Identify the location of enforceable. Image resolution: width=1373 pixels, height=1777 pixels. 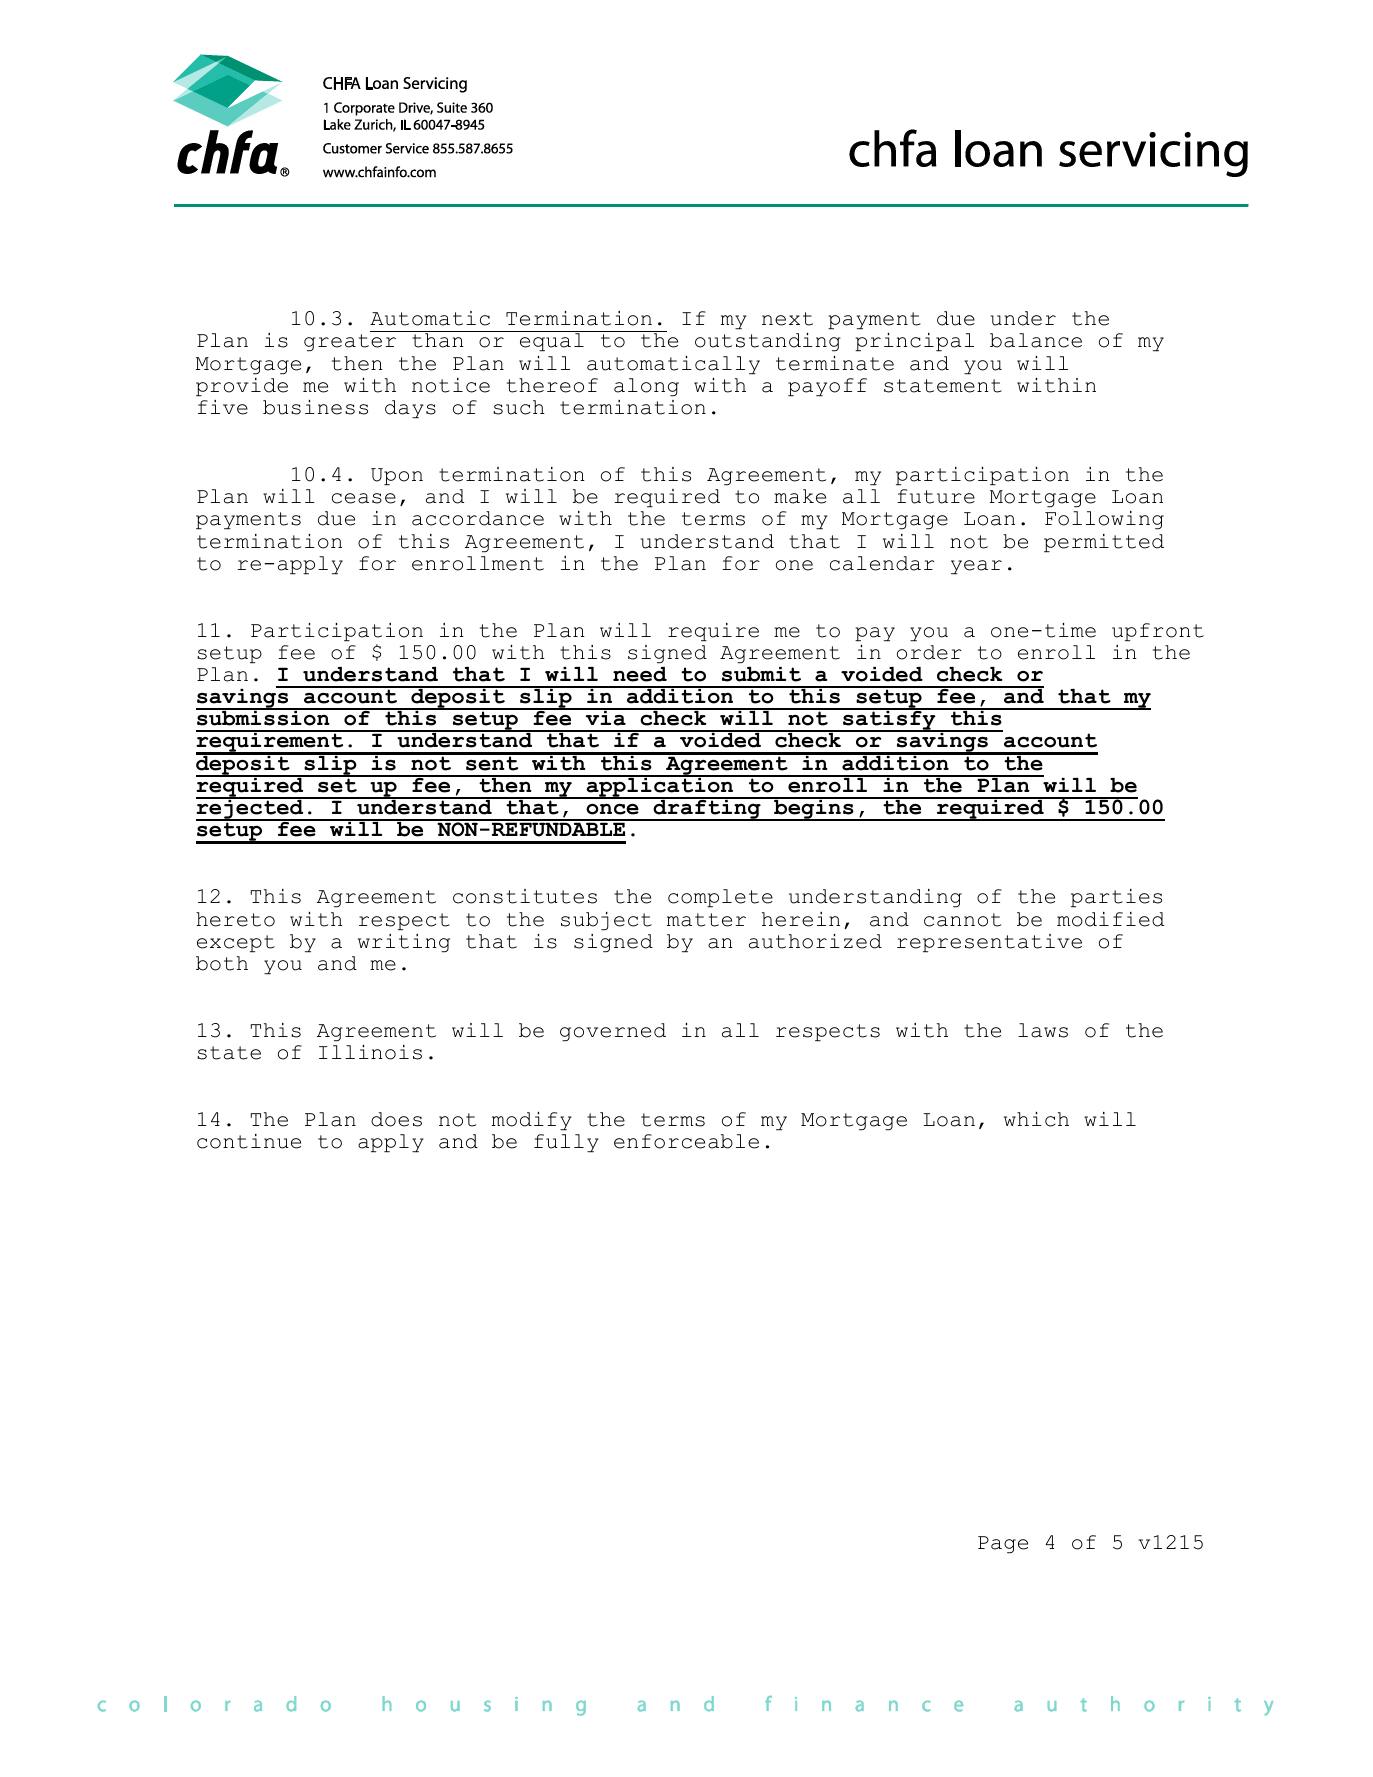
(686, 1141).
